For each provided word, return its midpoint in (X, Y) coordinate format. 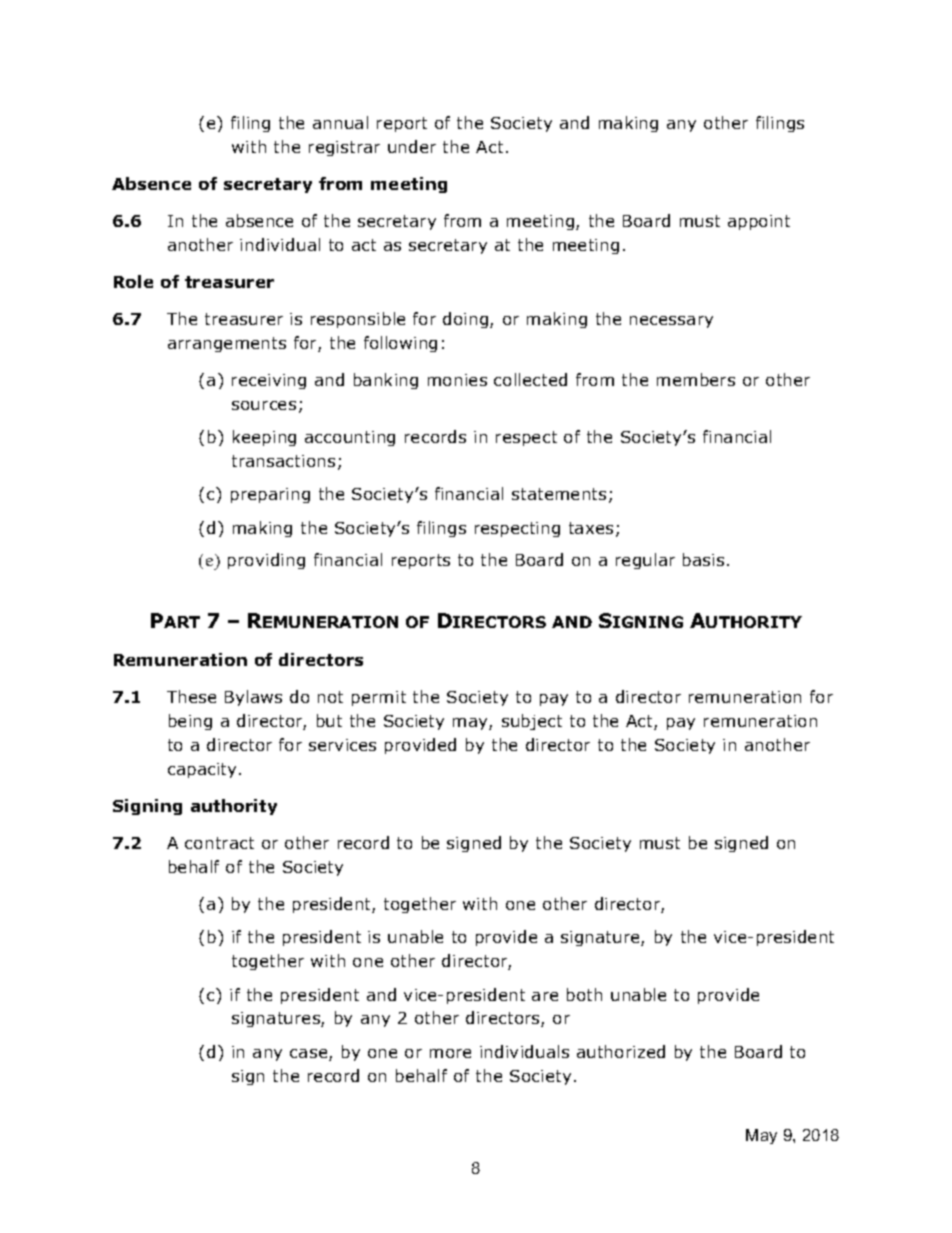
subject (532, 722)
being (190, 722)
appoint (759, 222)
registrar (344, 148)
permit (379, 698)
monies (457, 380)
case (310, 1055)
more (450, 1053)
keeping (264, 438)
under (412, 146)
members (696, 379)
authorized (621, 1051)
